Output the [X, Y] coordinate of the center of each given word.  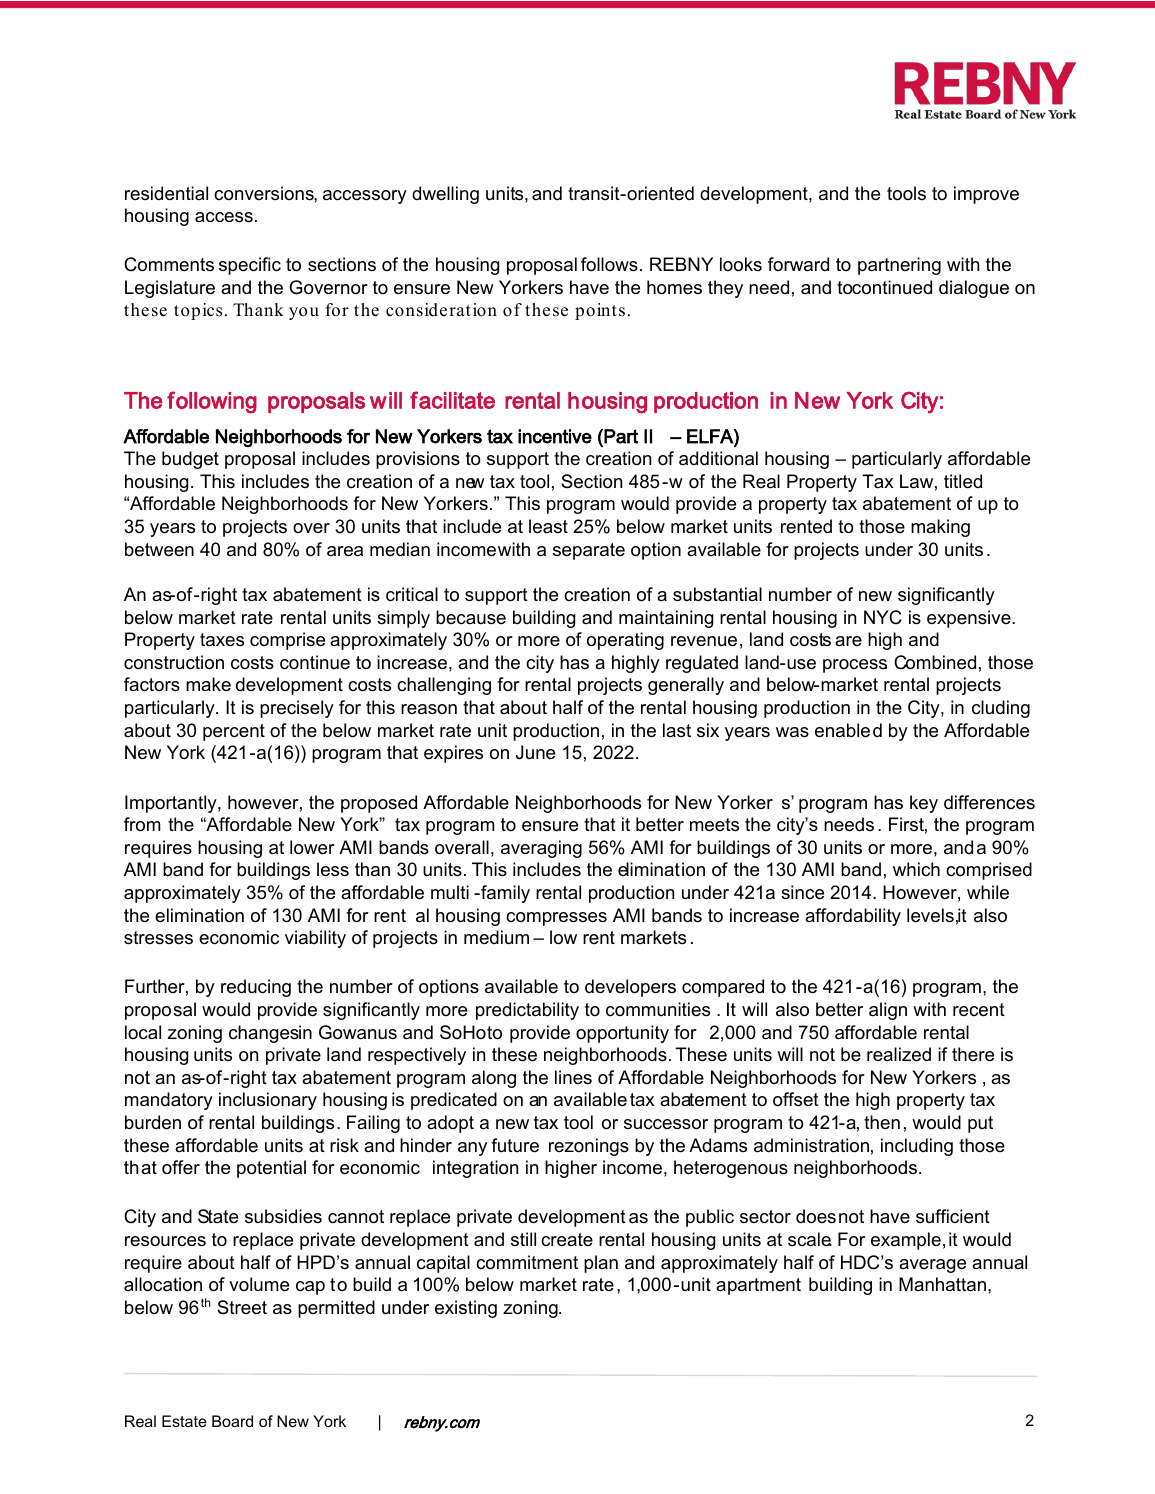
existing [466, 1309]
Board [232, 1421]
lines [573, 1077]
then [882, 1122]
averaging [541, 849]
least [548, 526]
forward [798, 264]
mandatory [169, 1101]
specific [250, 266]
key [924, 804]
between [159, 549]
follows [609, 264]
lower [312, 847]
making [940, 528]
